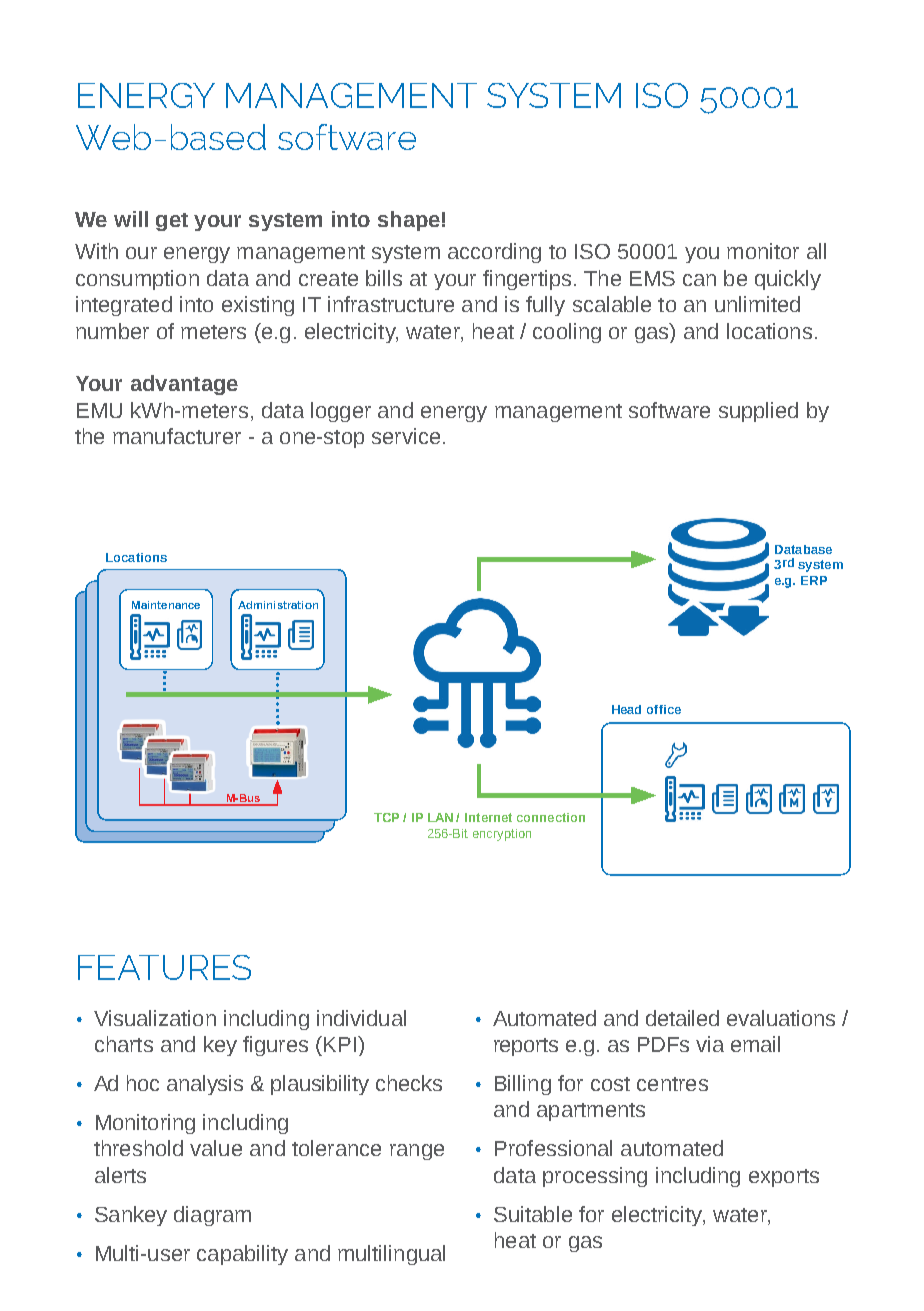 Image resolution: width=924 pixels, height=1311 pixels. Describe the element at coordinates (533, 1214) in the screenshot. I see `Suitable` at that location.
